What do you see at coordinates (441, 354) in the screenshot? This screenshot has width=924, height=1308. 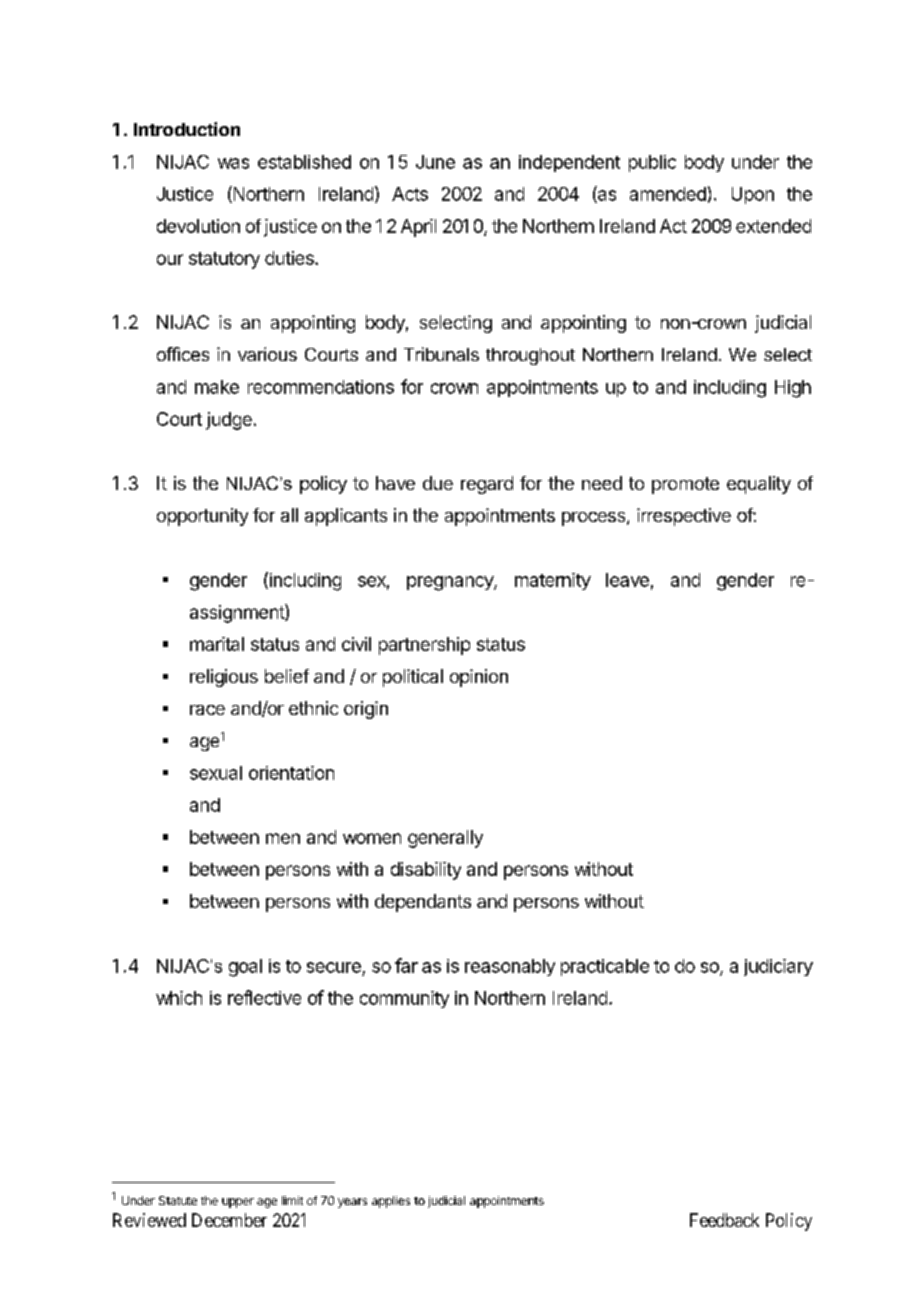 I see `Tribunals` at bounding box center [441, 354].
